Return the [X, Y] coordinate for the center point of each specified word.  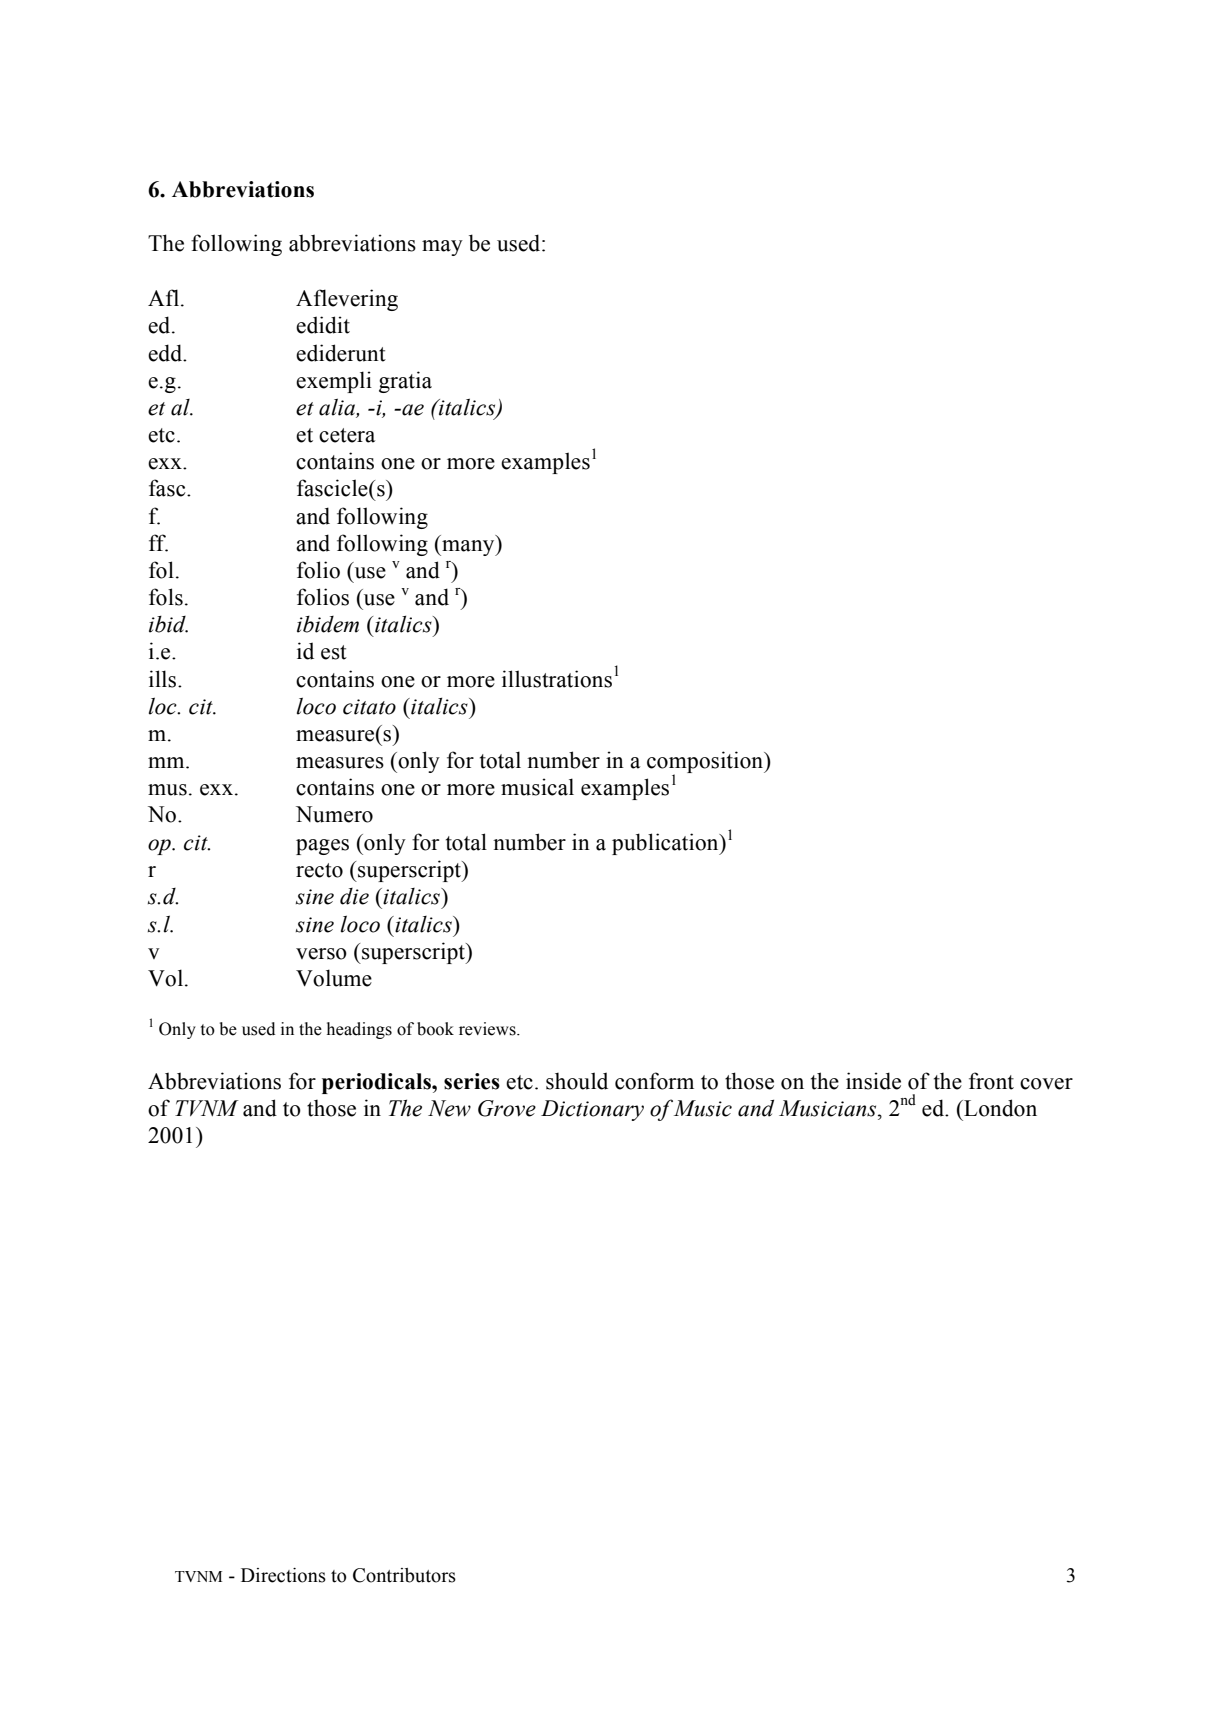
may [442, 248]
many [468, 548]
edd [166, 353]
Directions [283, 1575]
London [999, 1108]
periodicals [377, 1083]
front [991, 1081]
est [334, 652]
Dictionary [592, 1110]
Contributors [404, 1575]
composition [706, 763]
